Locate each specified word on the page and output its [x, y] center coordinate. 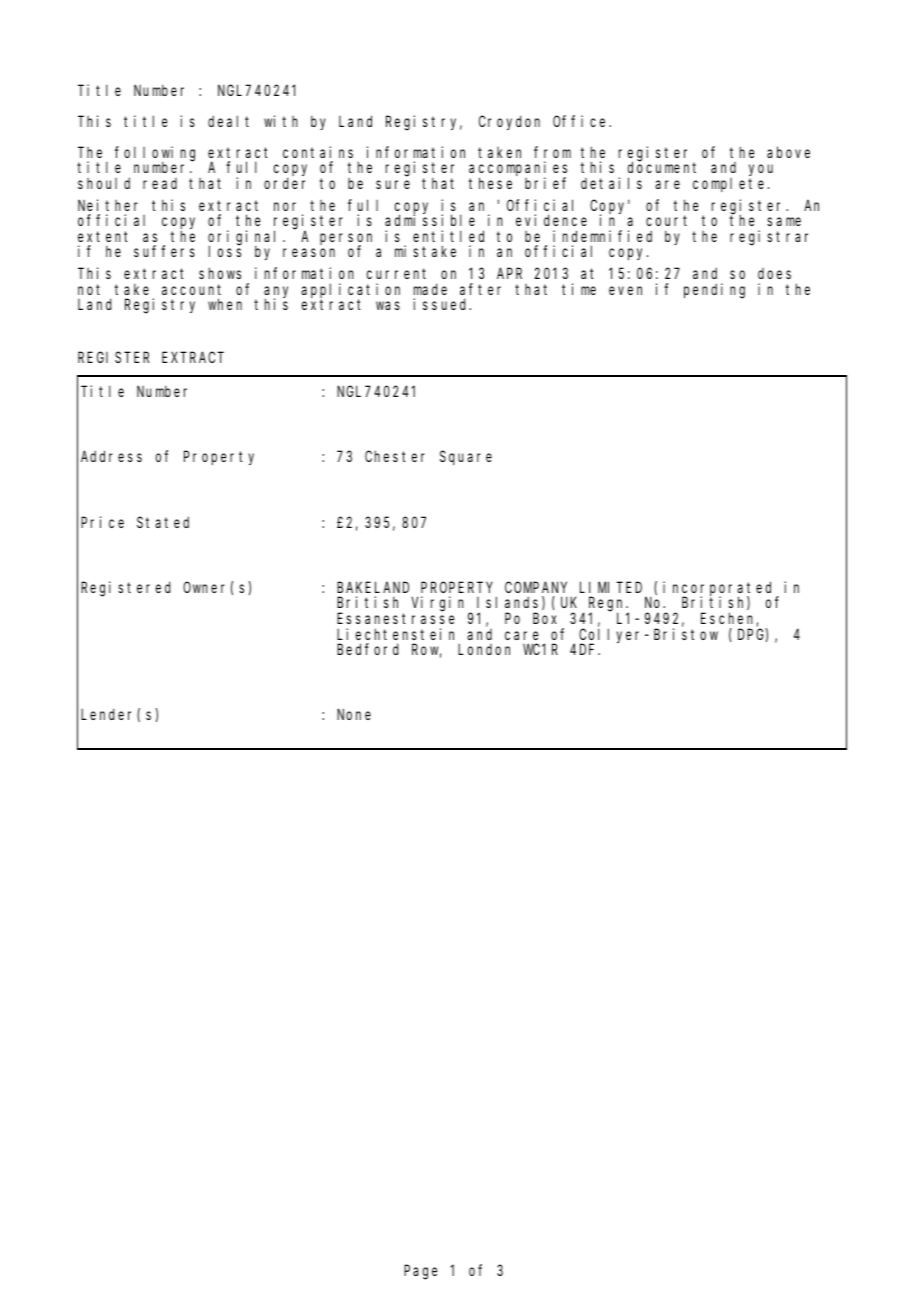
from [552, 152]
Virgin [440, 605]
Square [466, 458]
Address [111, 456]
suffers [164, 251]
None [354, 715]
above [788, 152]
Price [102, 522]
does [774, 273]
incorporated [720, 589]
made [430, 289]
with [281, 121]
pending [714, 291]
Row [427, 651]
